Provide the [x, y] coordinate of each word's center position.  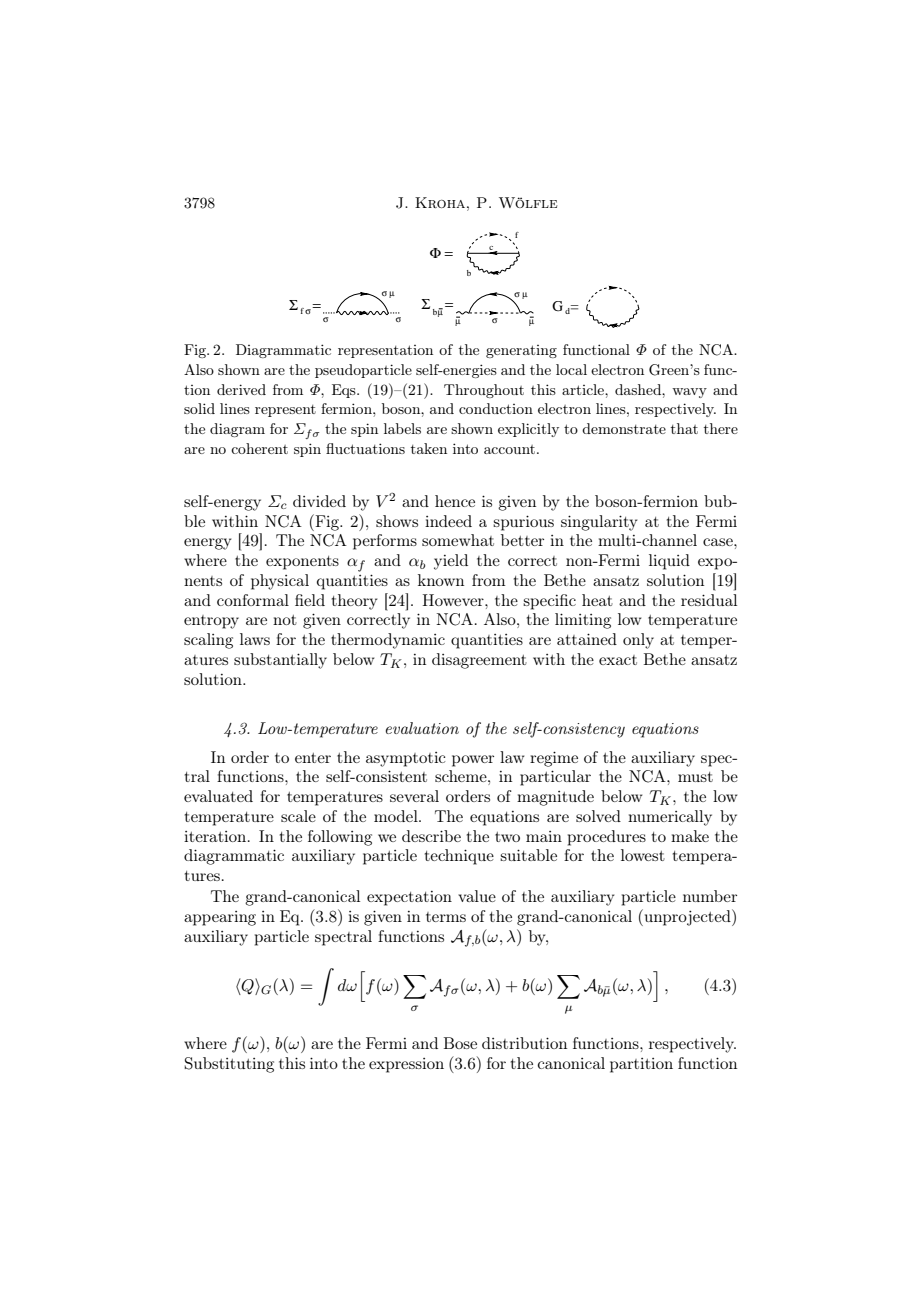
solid [199, 408]
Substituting [229, 1065]
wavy [689, 393]
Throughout [484, 391]
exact [618, 660]
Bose [460, 1043]
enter [313, 758]
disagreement [479, 661]
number [710, 896]
